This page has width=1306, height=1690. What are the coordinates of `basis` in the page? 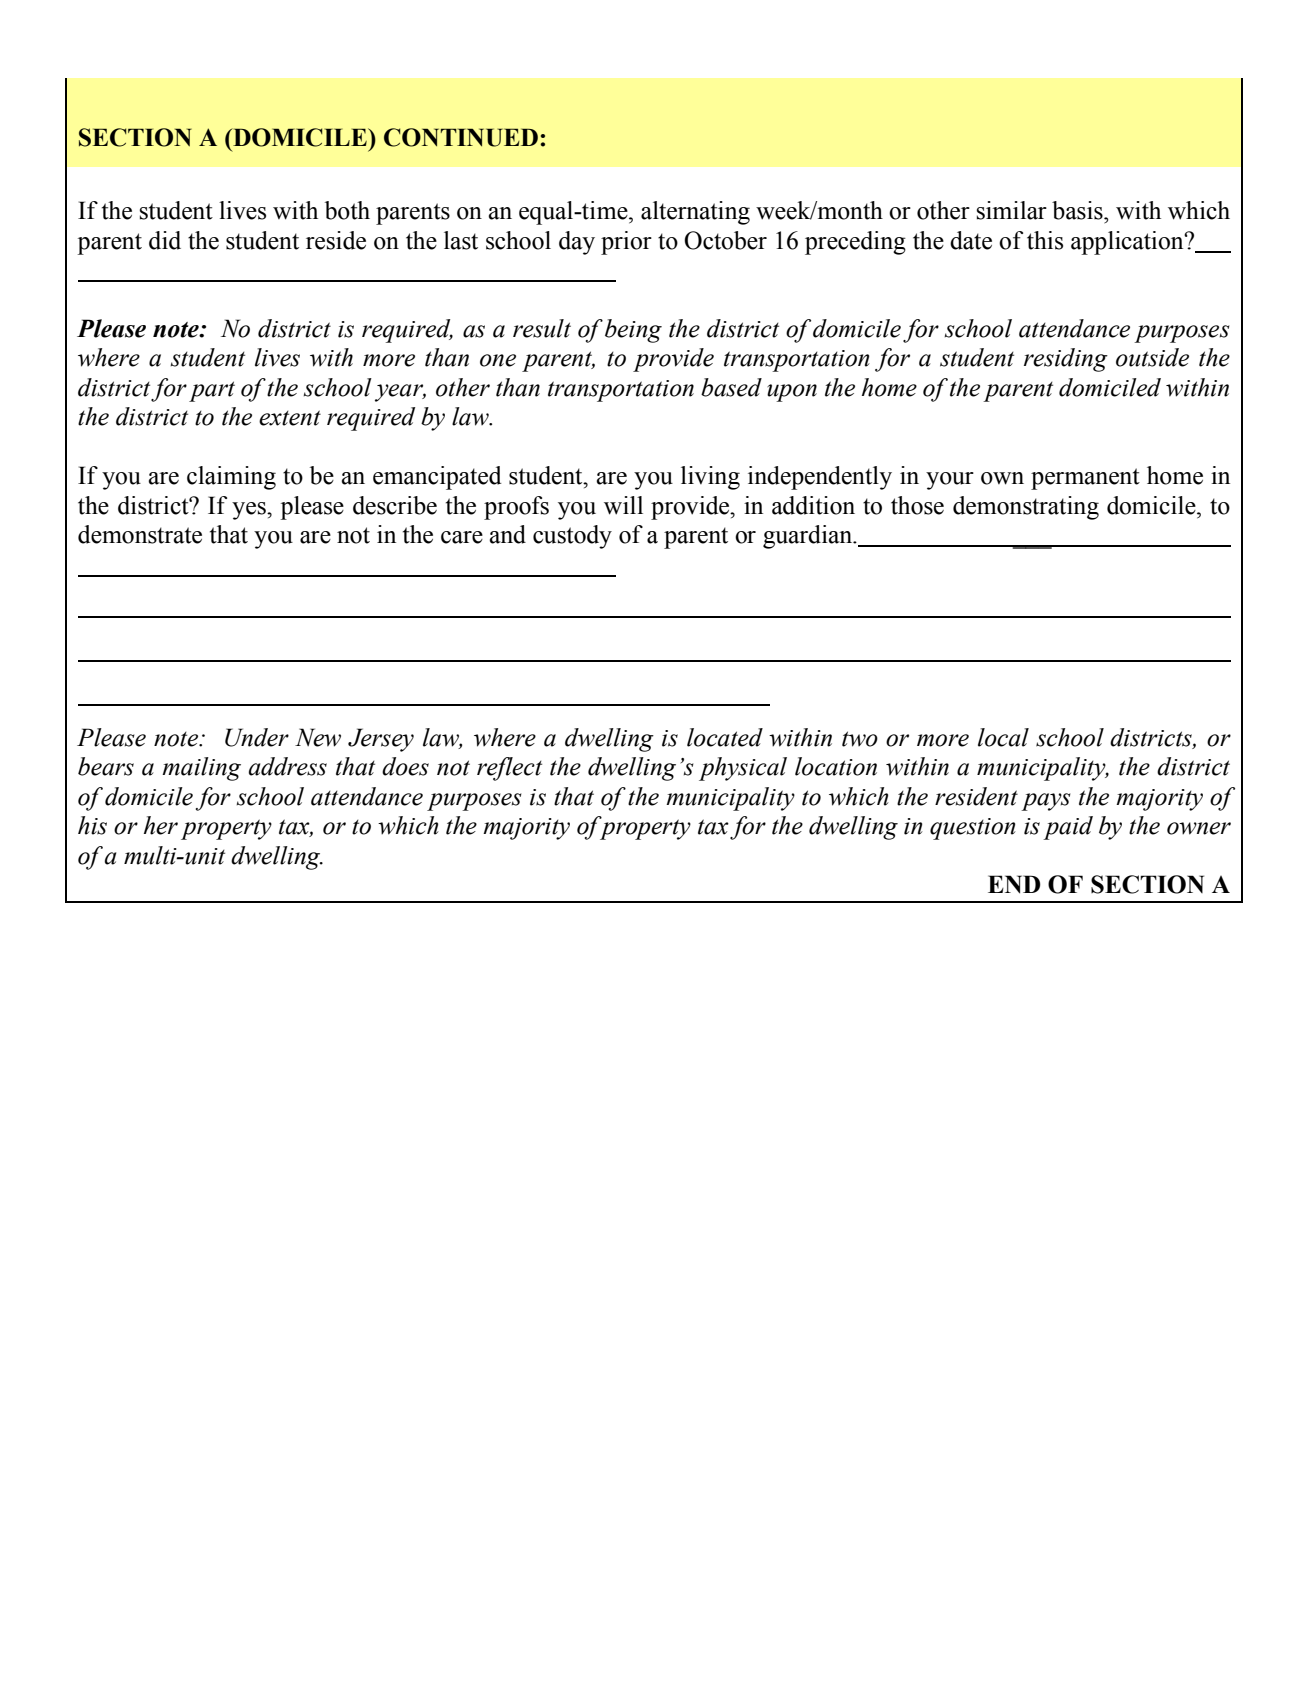 It's located at (1078, 210).
